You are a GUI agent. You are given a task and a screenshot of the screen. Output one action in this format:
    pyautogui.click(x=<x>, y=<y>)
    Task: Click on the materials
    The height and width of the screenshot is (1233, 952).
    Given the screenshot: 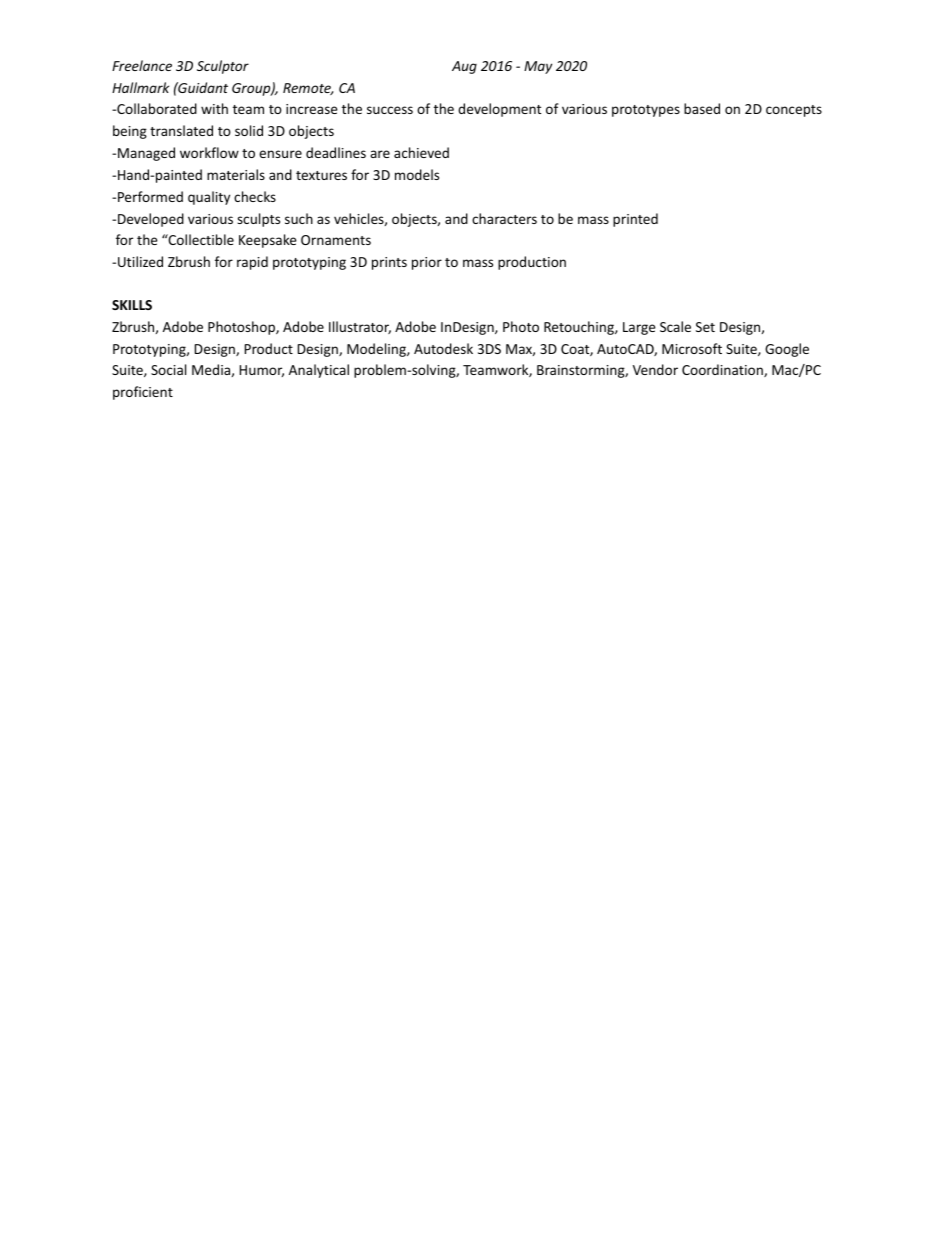 What is the action you would take?
    pyautogui.click(x=236, y=174)
